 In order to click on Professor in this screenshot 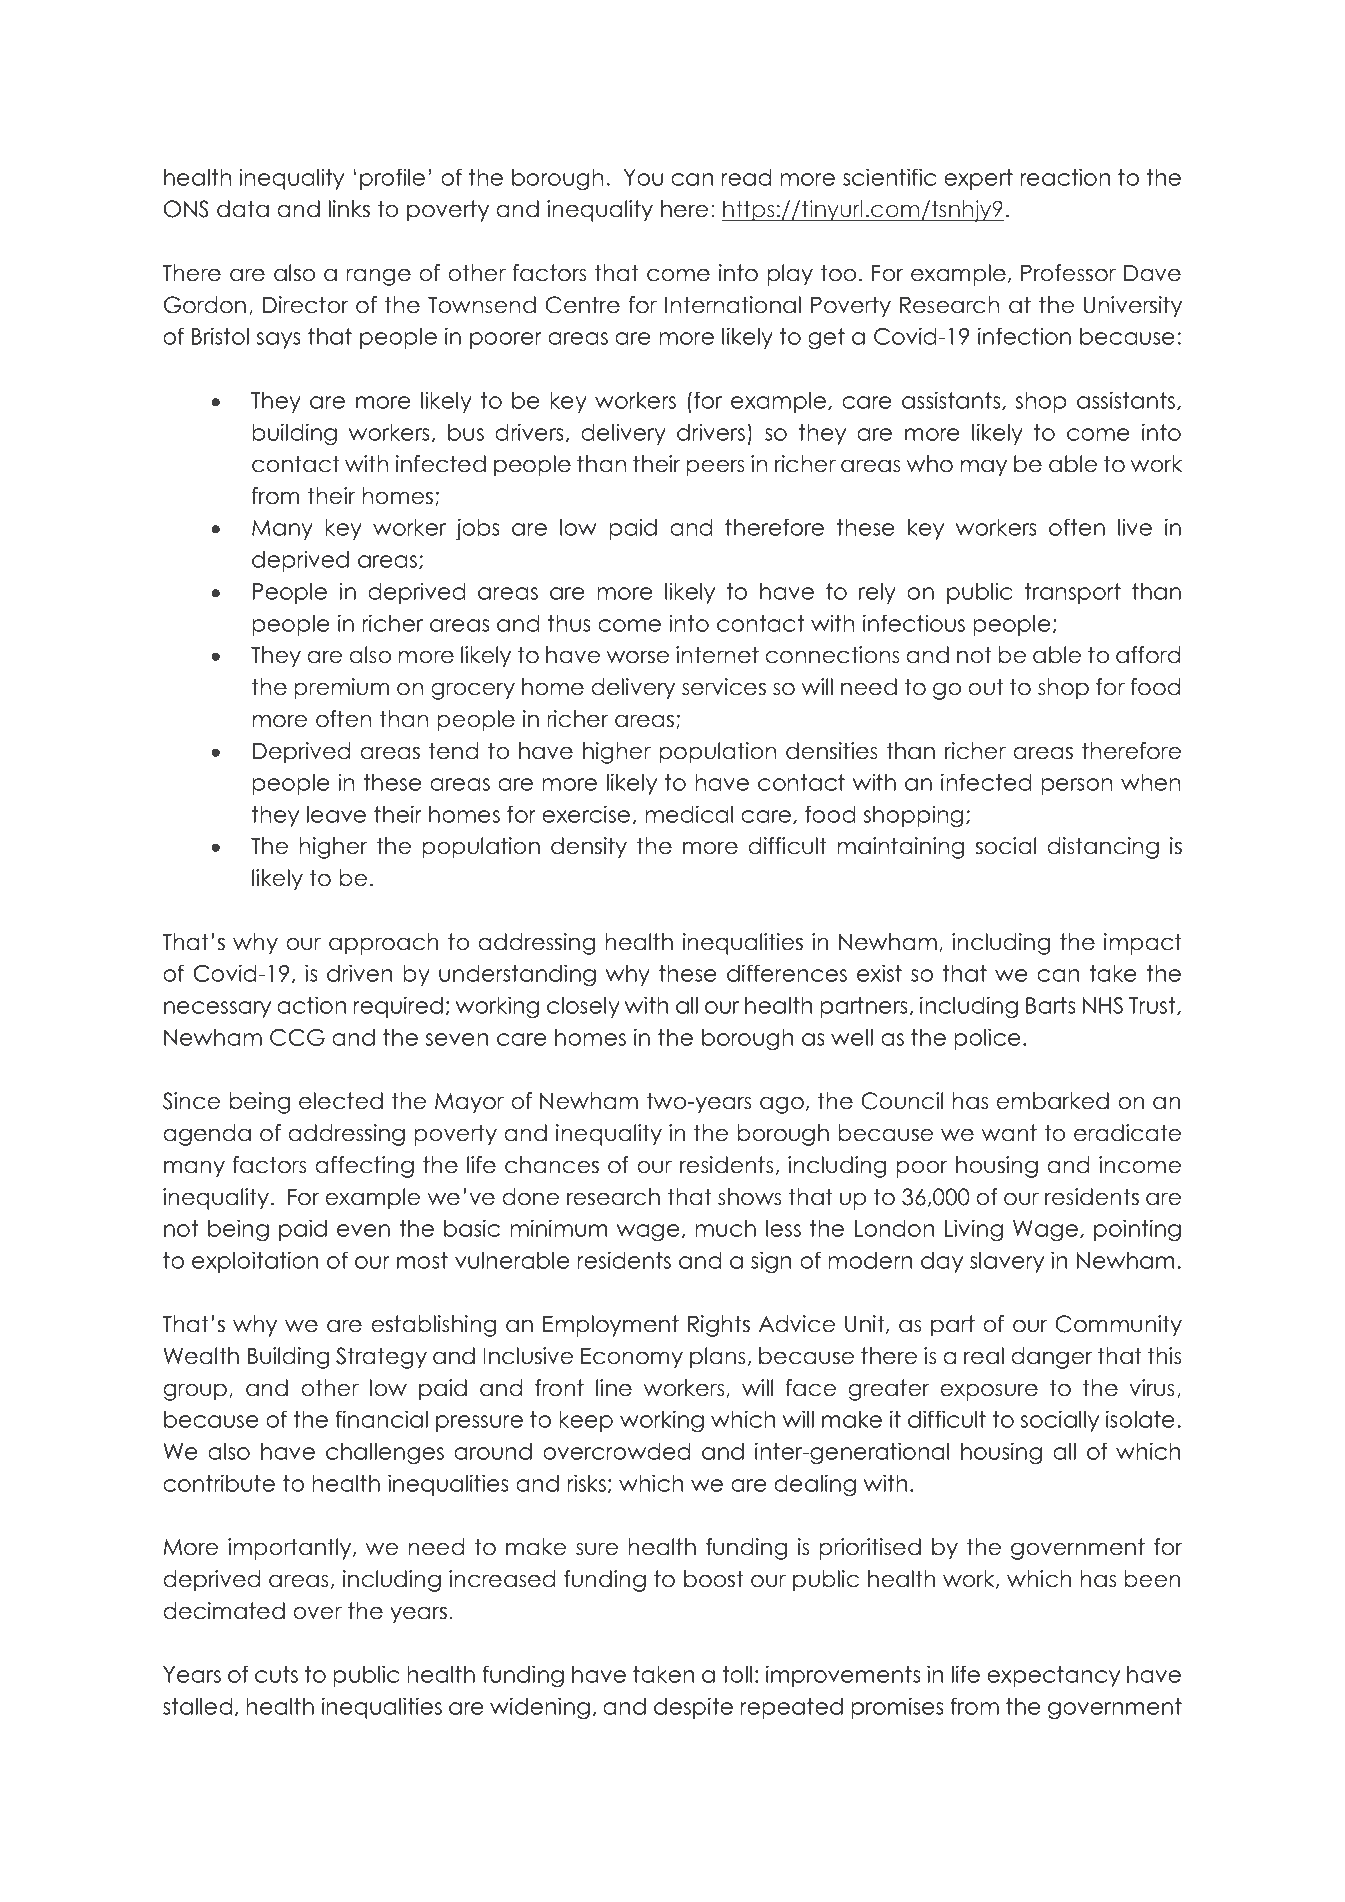, I will do `click(1068, 273)`.
